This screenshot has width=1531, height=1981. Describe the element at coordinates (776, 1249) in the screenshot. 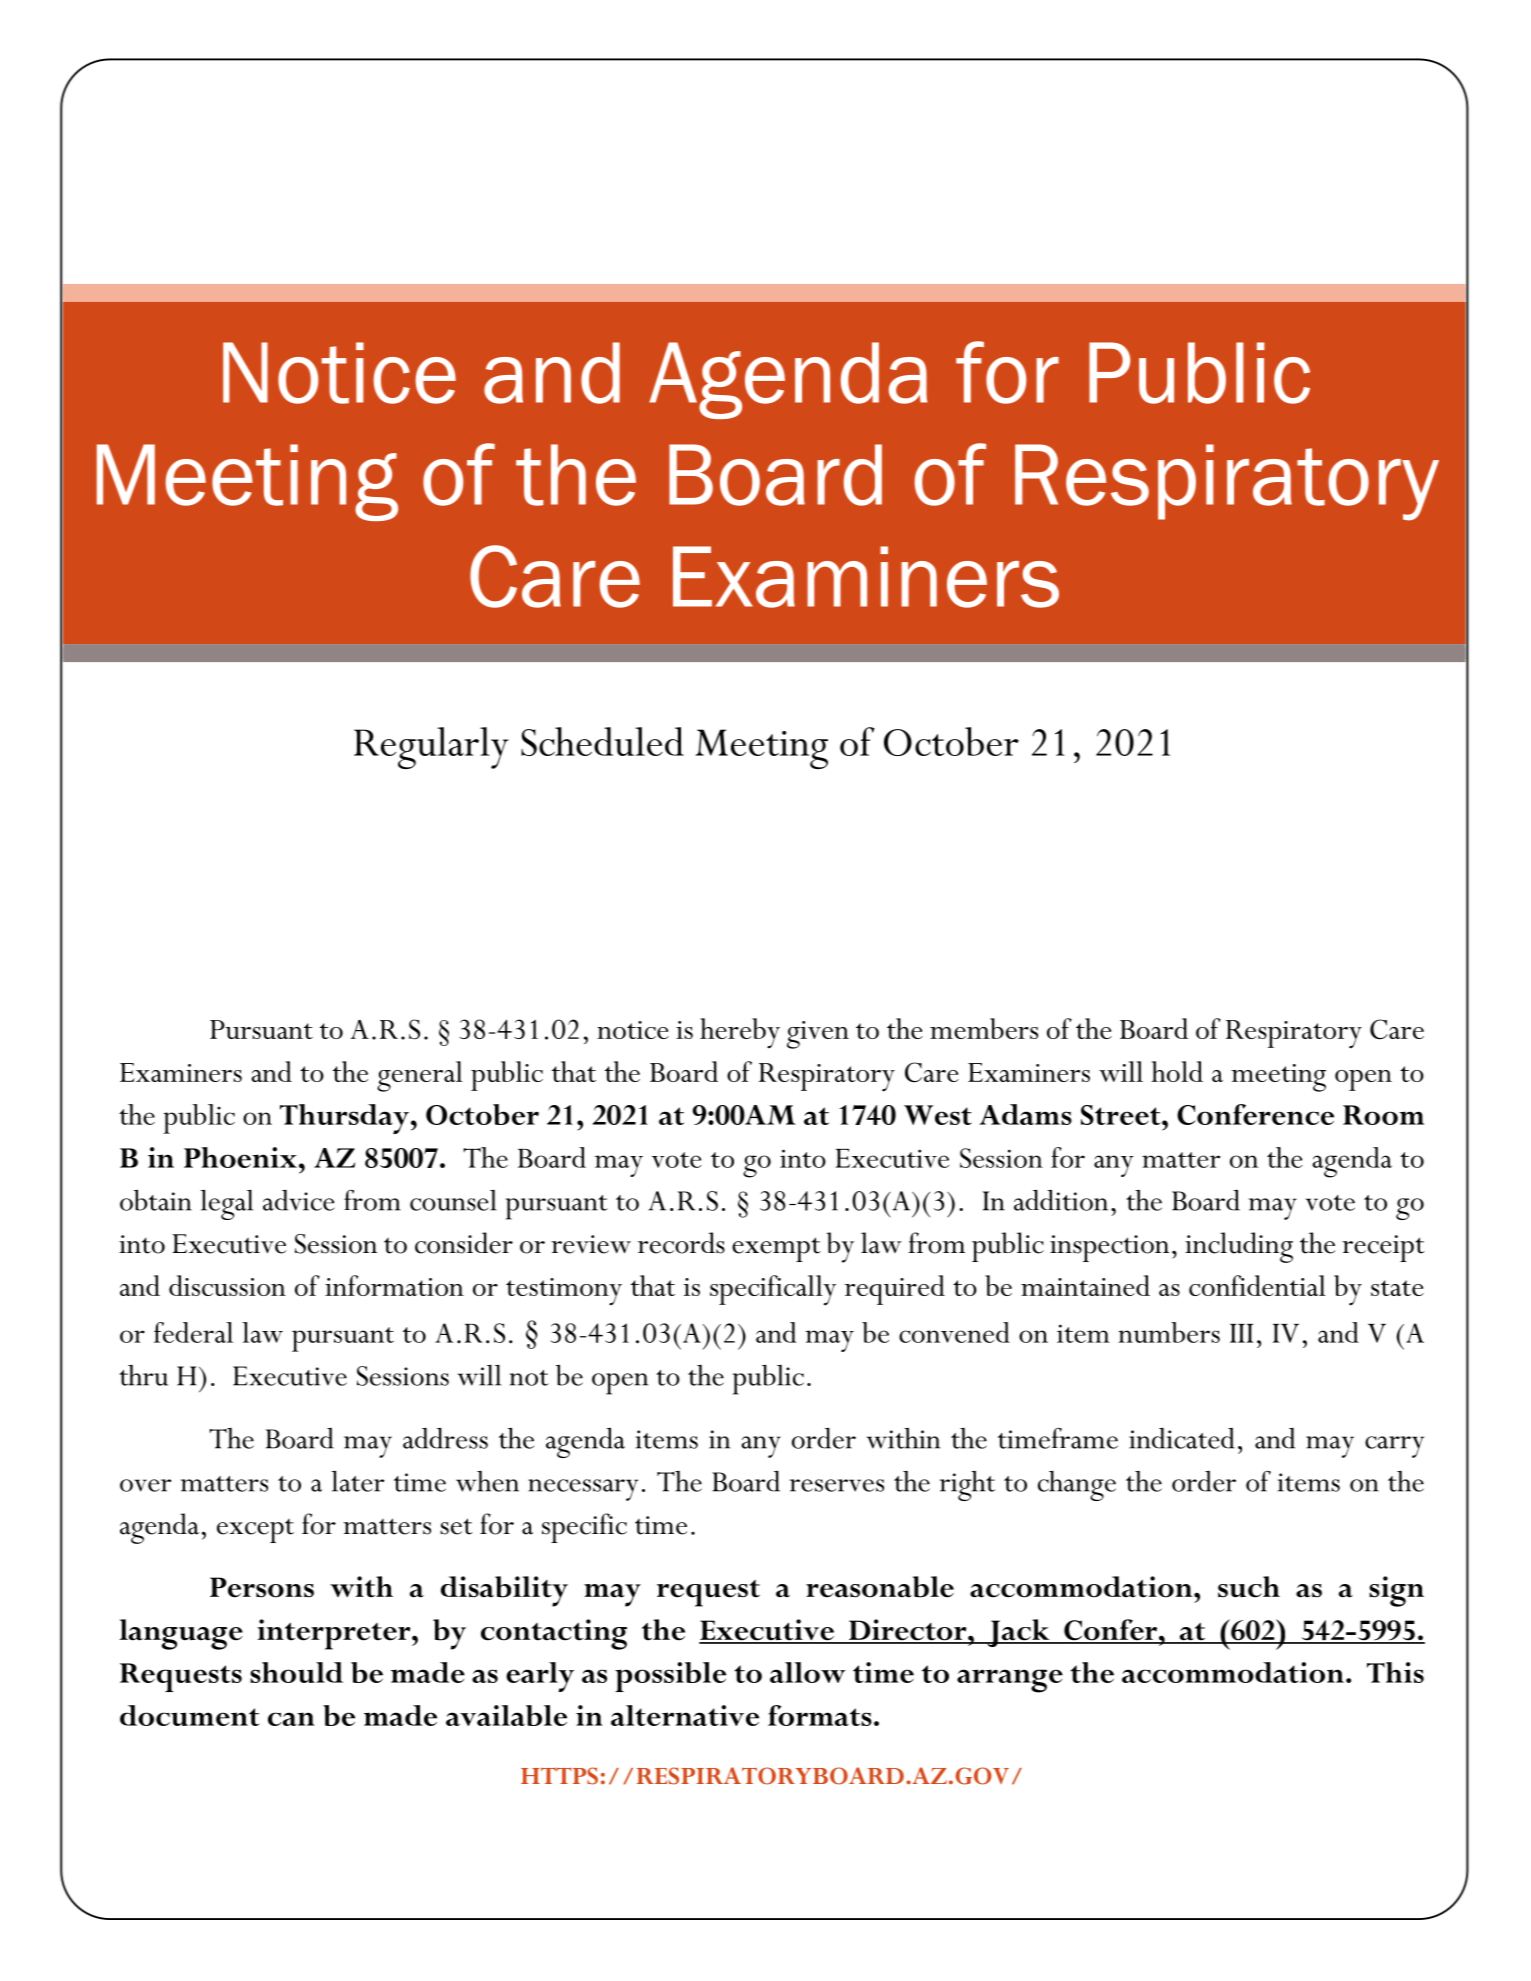

I see `exempt` at that location.
